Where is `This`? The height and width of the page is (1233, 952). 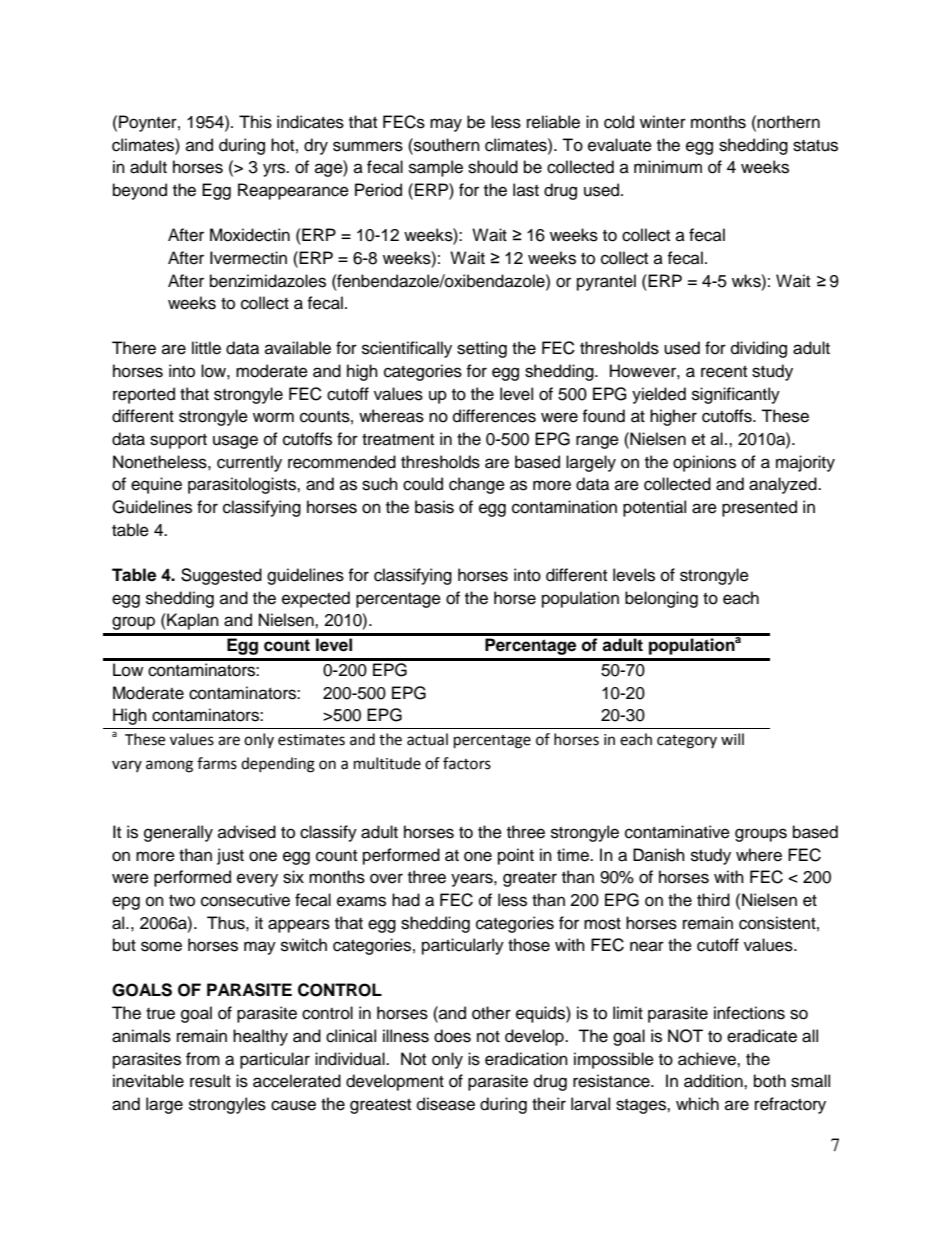 This is located at coordinates (255, 122).
